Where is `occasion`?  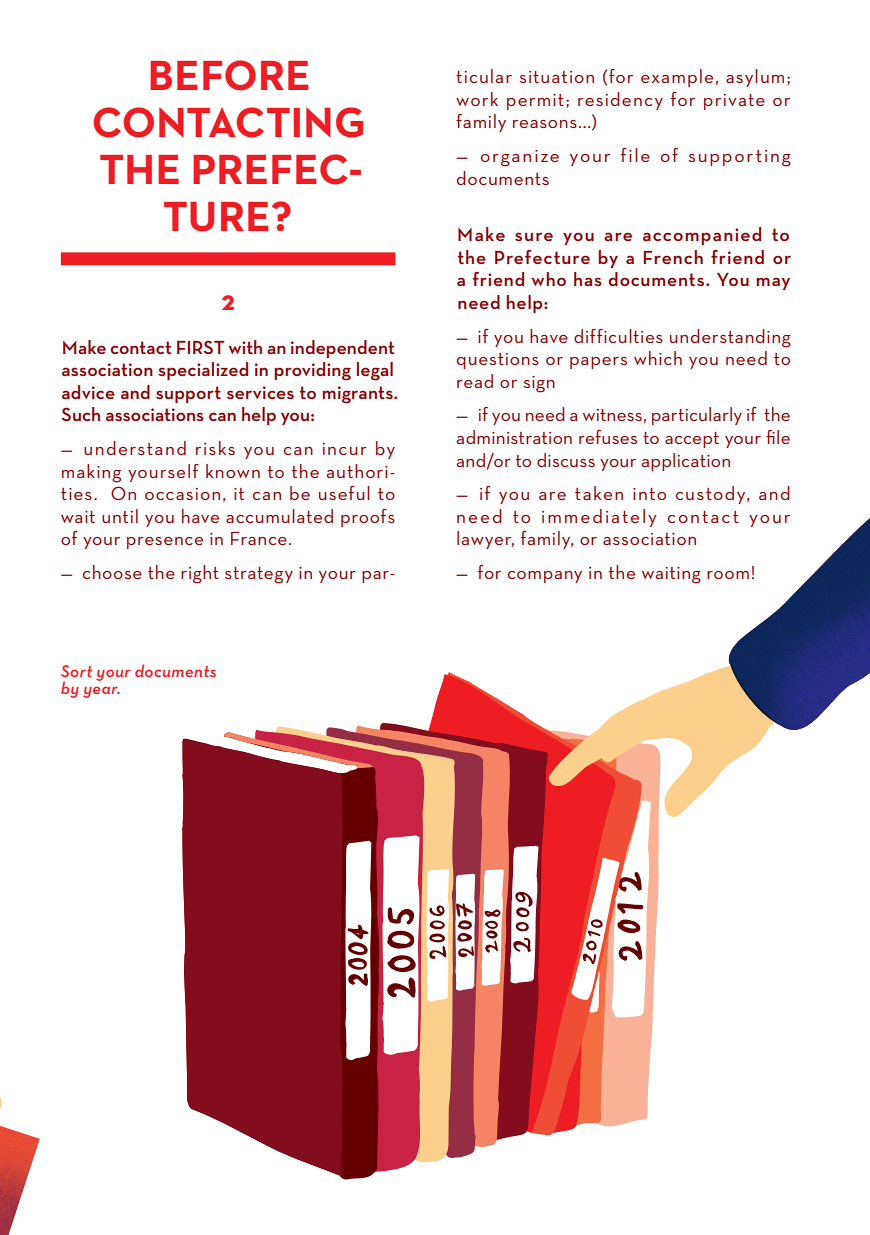 occasion is located at coordinates (182, 494).
